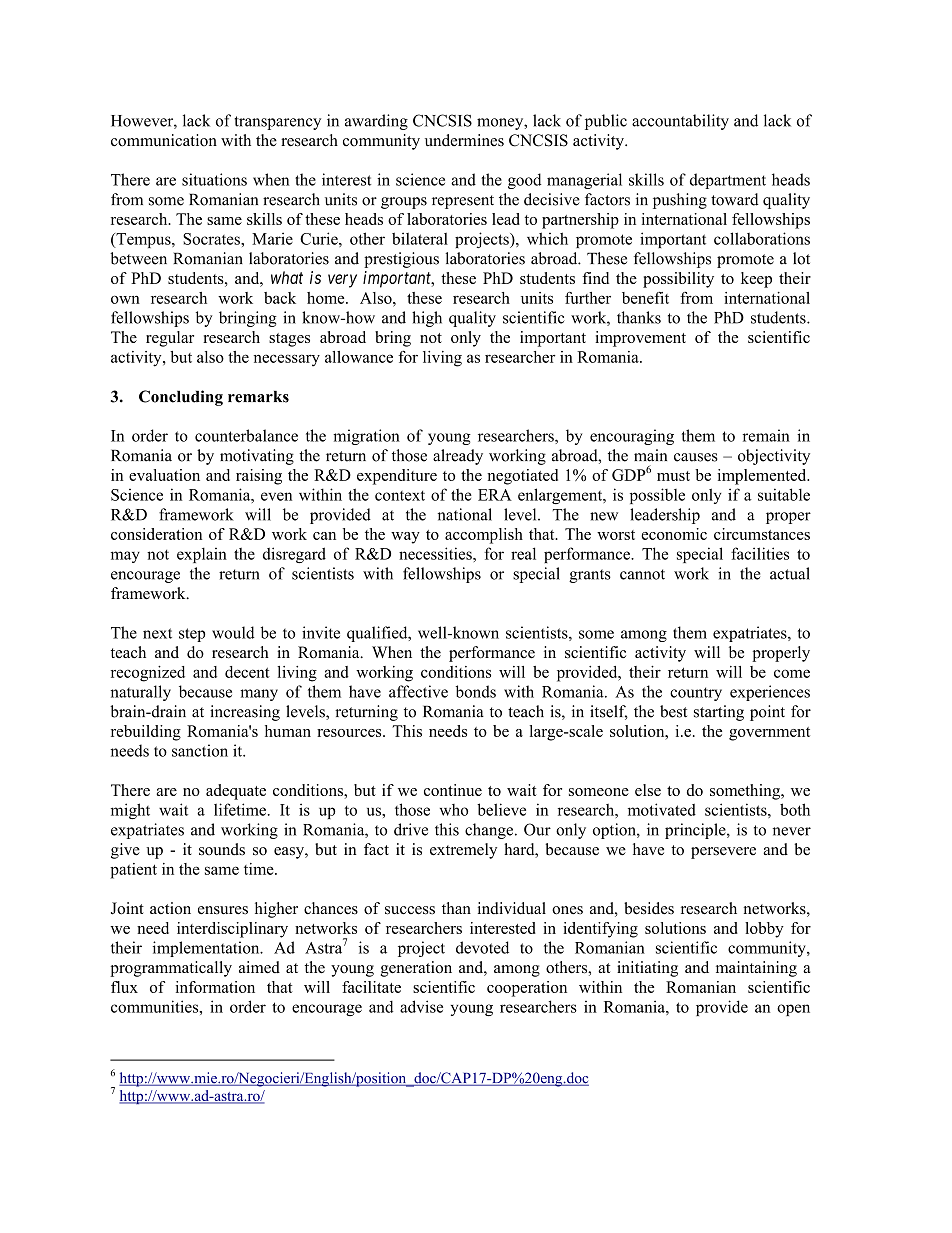  I want to click on undermines, so click(464, 140).
